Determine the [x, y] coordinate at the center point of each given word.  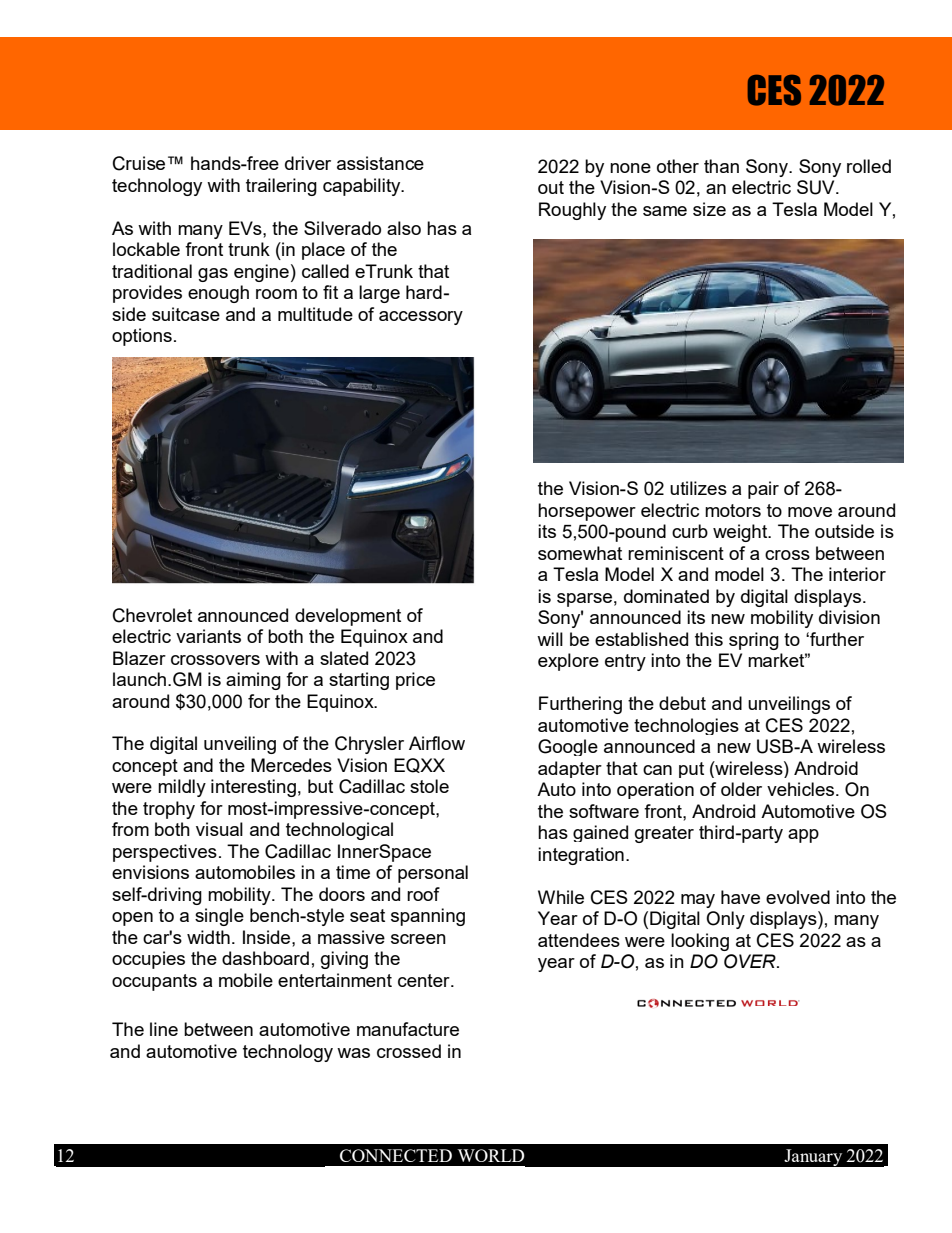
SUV [817, 187]
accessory [421, 318]
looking [700, 942]
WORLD [491, 1155]
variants [208, 636]
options [142, 337]
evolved [798, 897]
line [164, 1029]
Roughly [572, 211]
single [219, 917]
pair [763, 490]
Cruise [139, 163]
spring [754, 641]
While [561, 897]
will [550, 639]
